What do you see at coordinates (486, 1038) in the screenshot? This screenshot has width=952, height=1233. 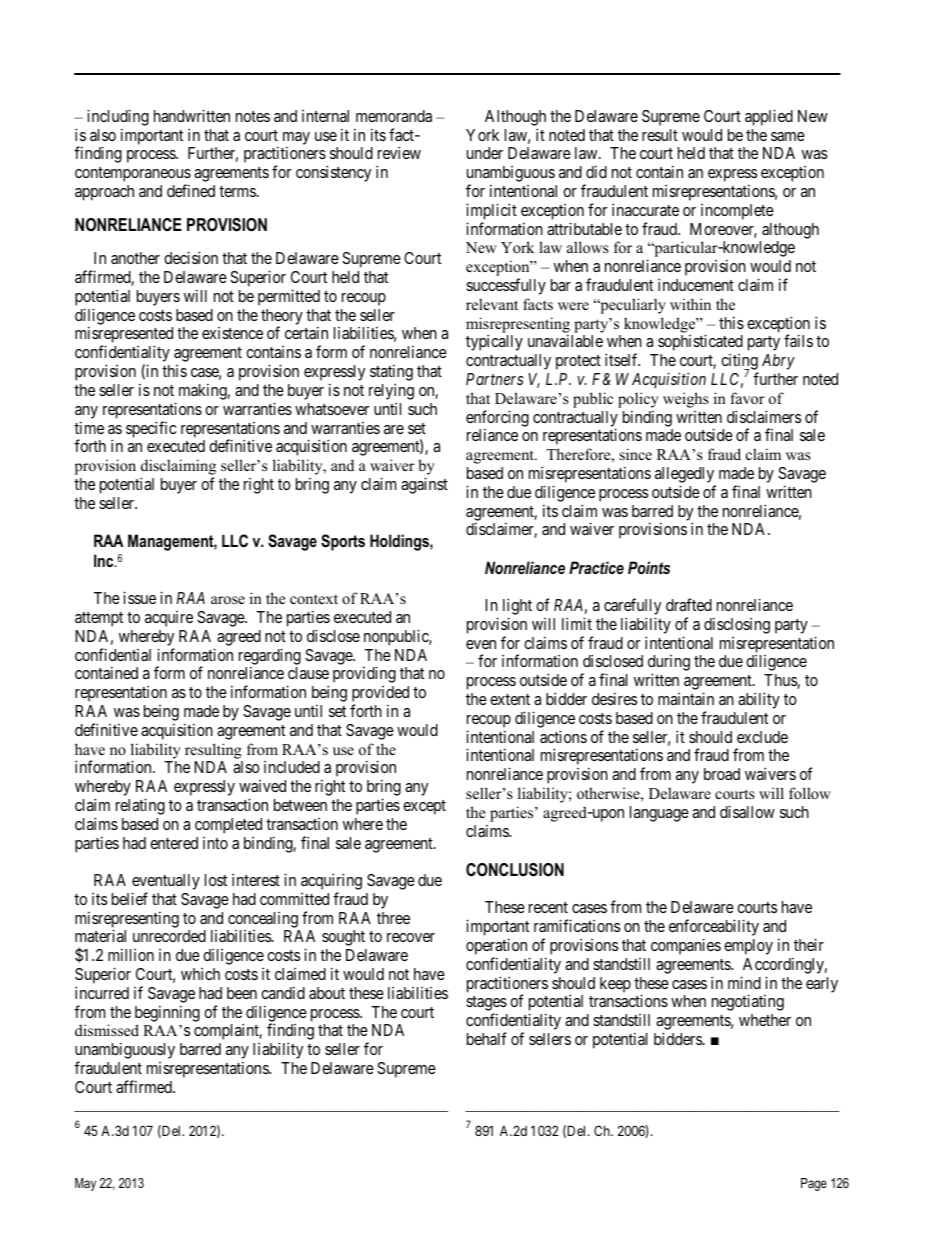 I see `behalf` at bounding box center [486, 1038].
